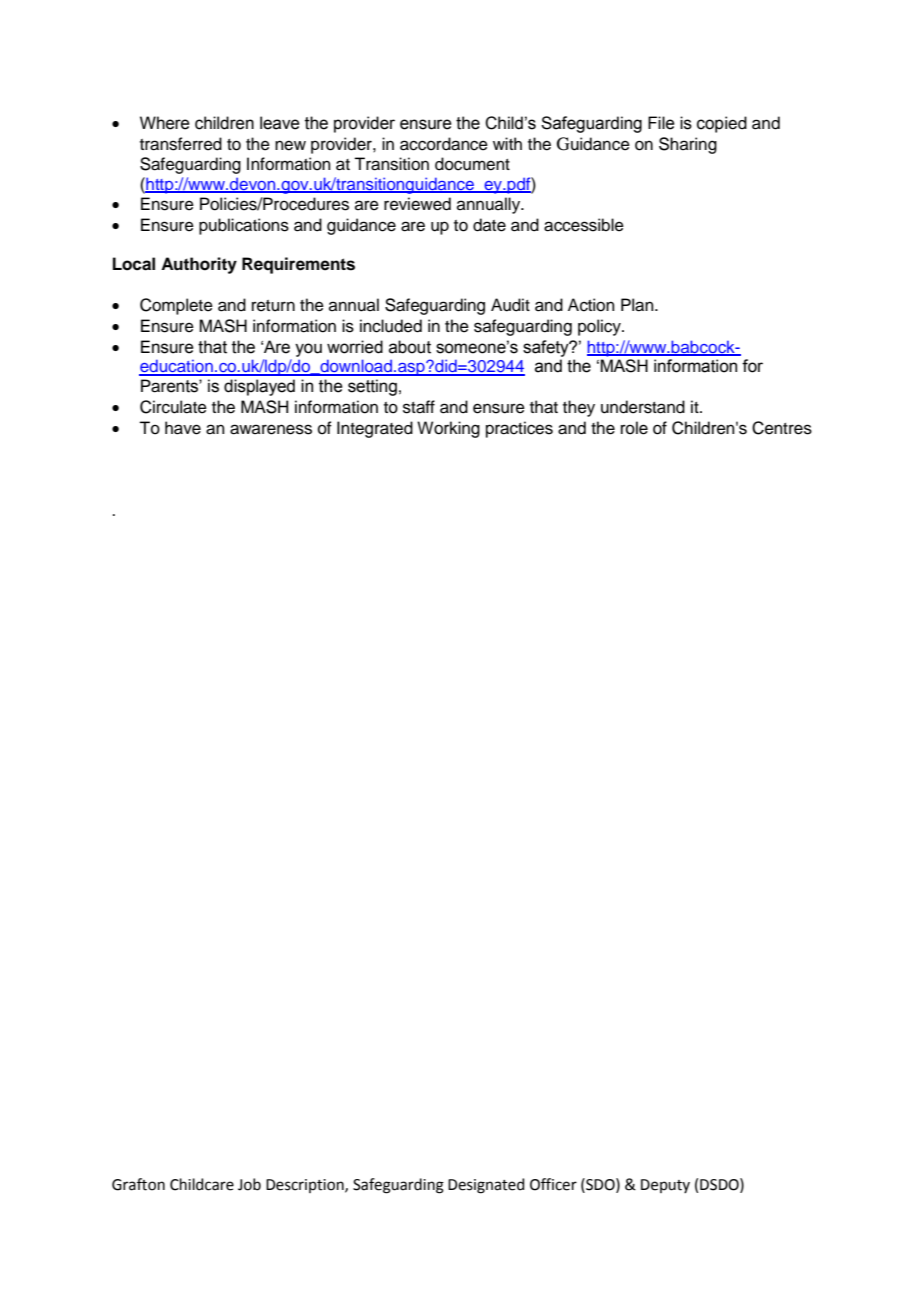 Image resolution: width=924 pixels, height=1308 pixels. Describe the element at coordinates (249, 1184) in the screenshot. I see `Job` at that location.
